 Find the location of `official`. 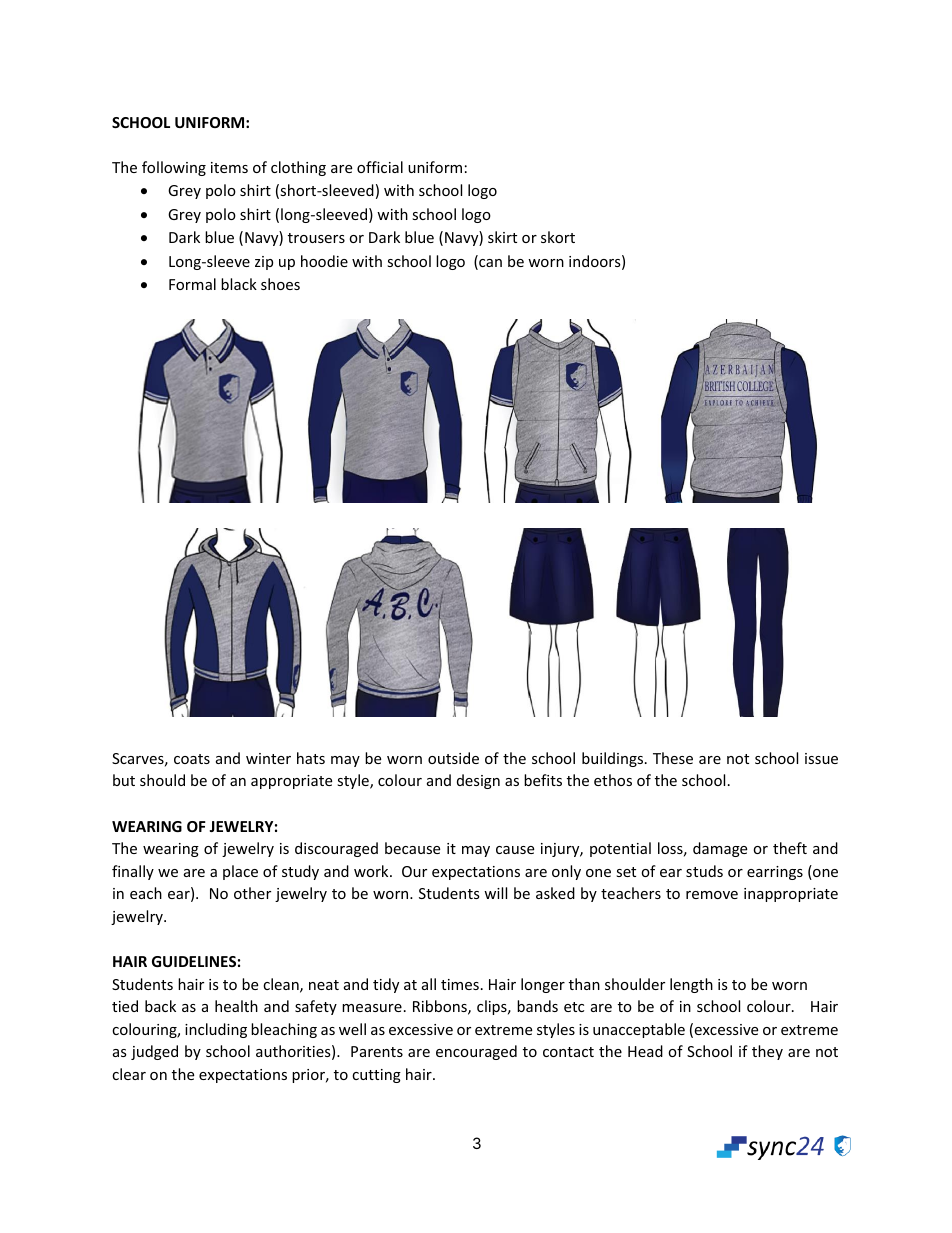

official is located at coordinates (380, 167).
